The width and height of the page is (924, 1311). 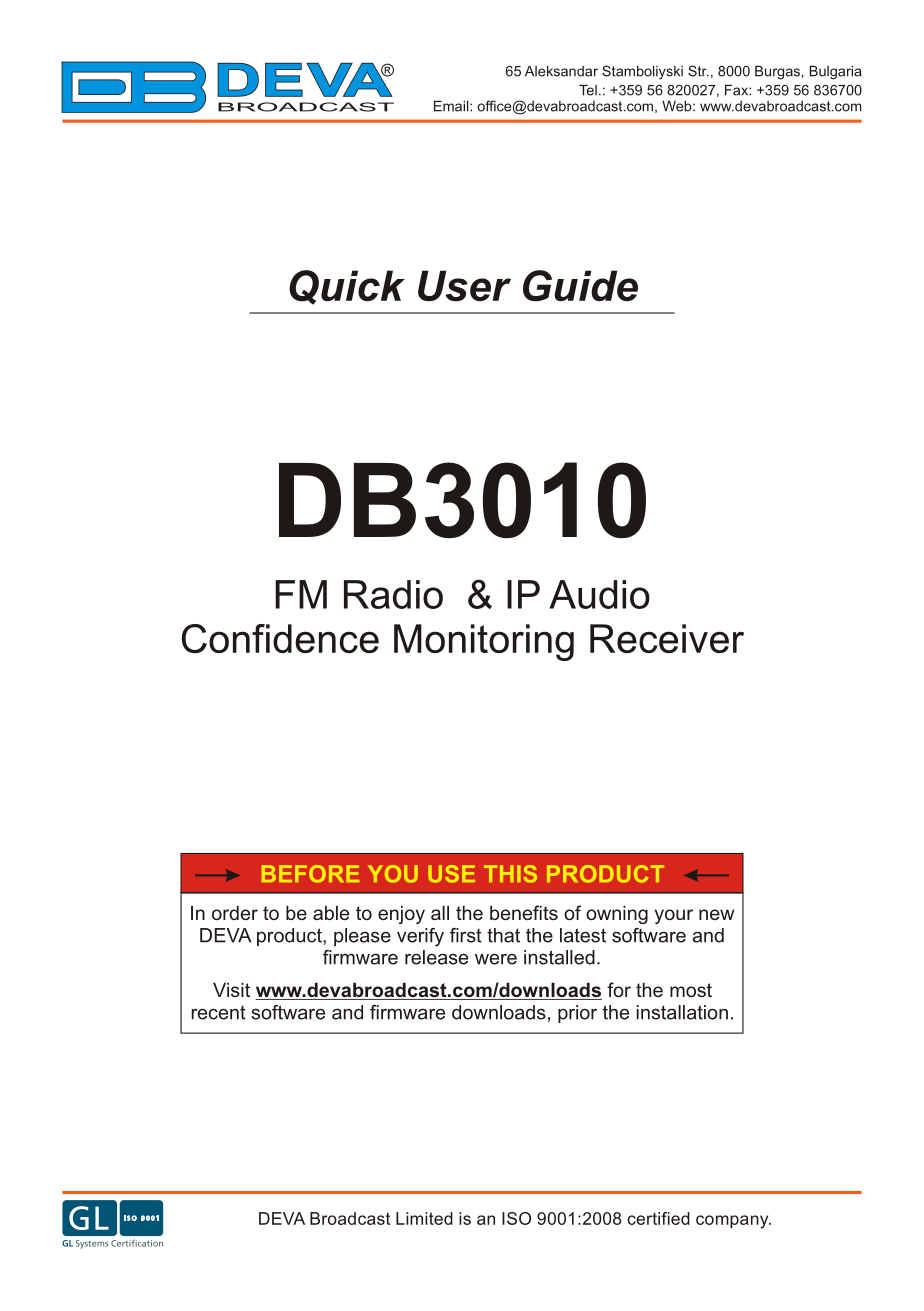 I want to click on Limited, so click(x=424, y=1218).
